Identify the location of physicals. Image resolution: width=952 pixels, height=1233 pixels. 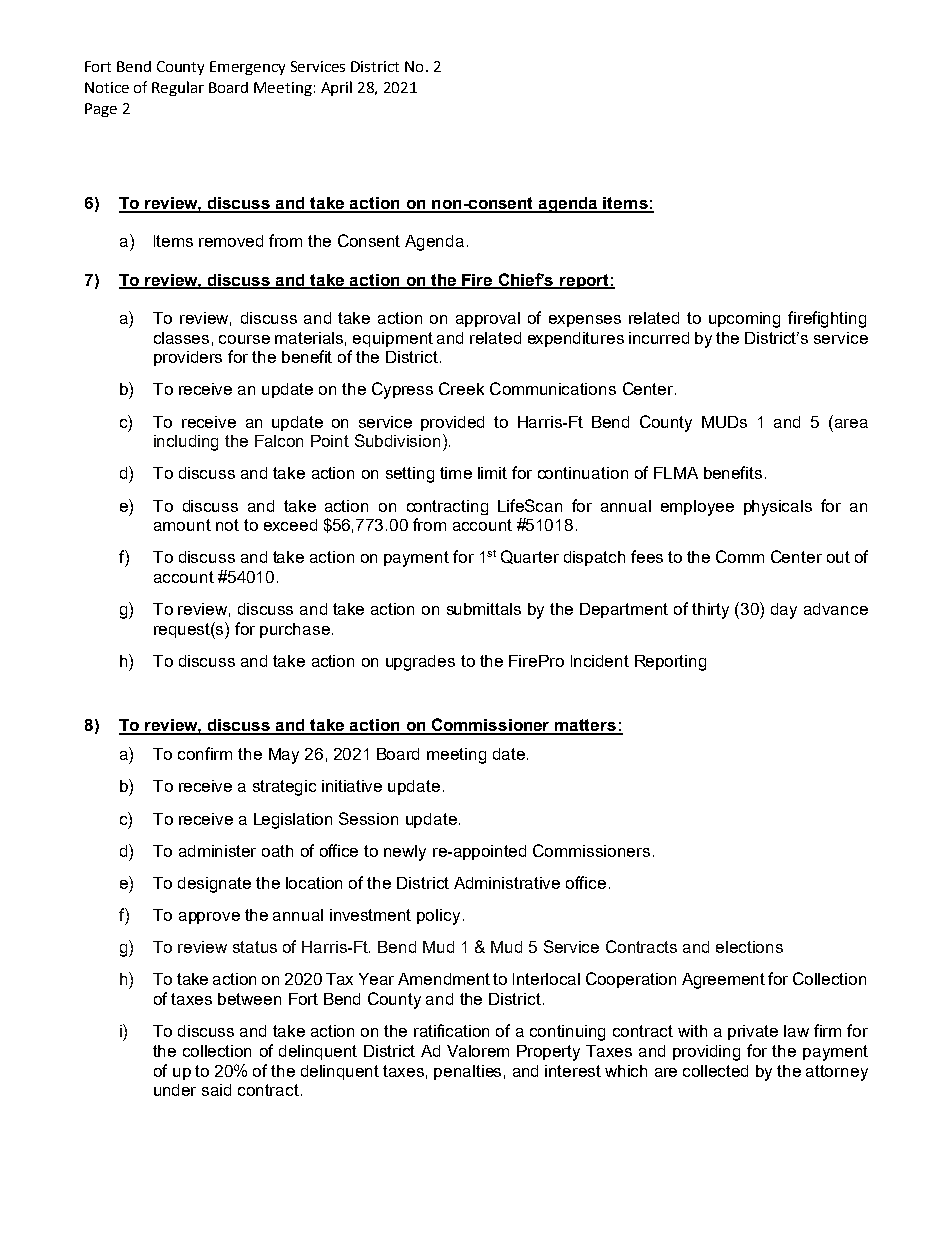
(778, 508).
